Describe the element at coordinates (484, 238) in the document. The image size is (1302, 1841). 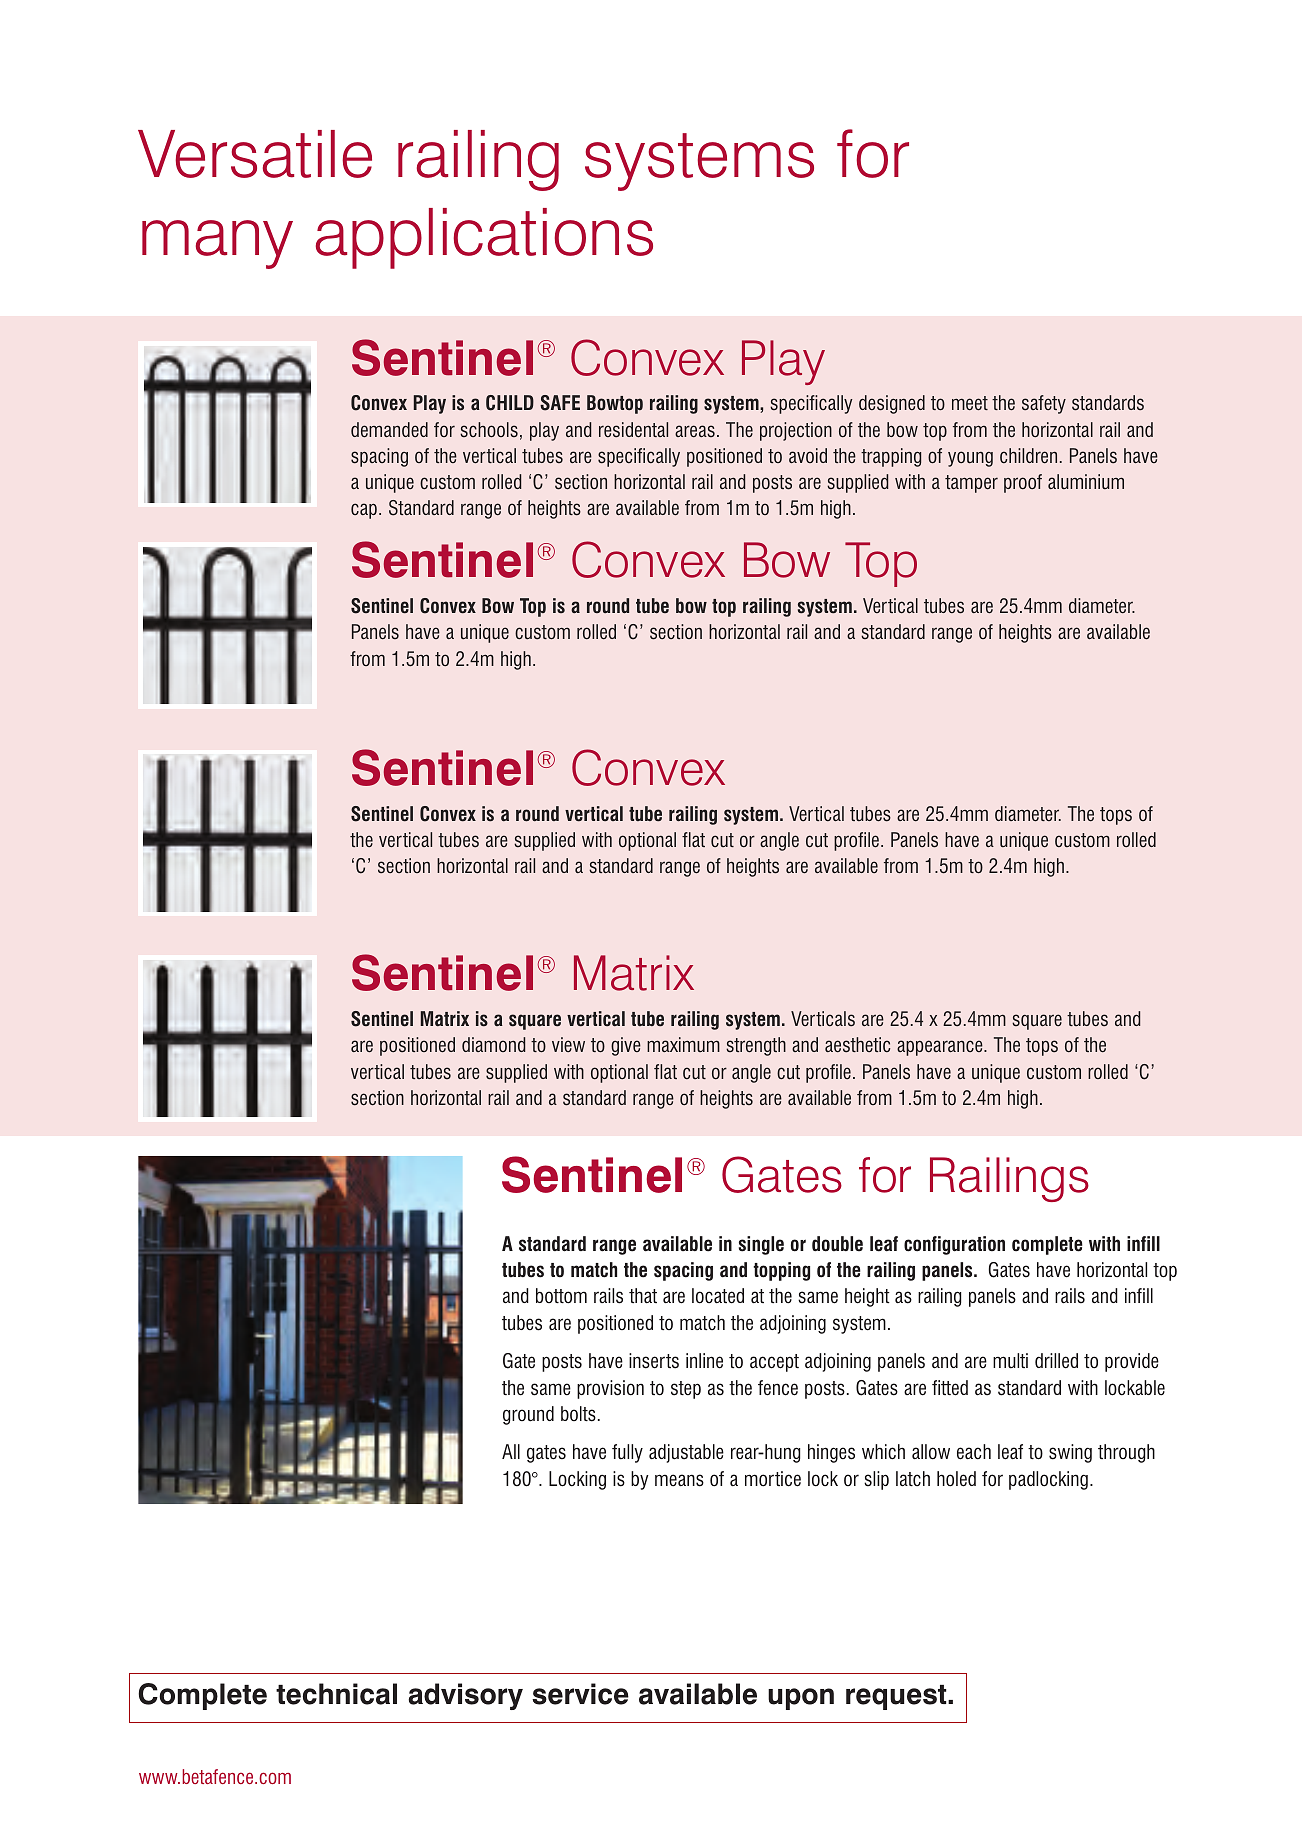
I see `applications` at that location.
